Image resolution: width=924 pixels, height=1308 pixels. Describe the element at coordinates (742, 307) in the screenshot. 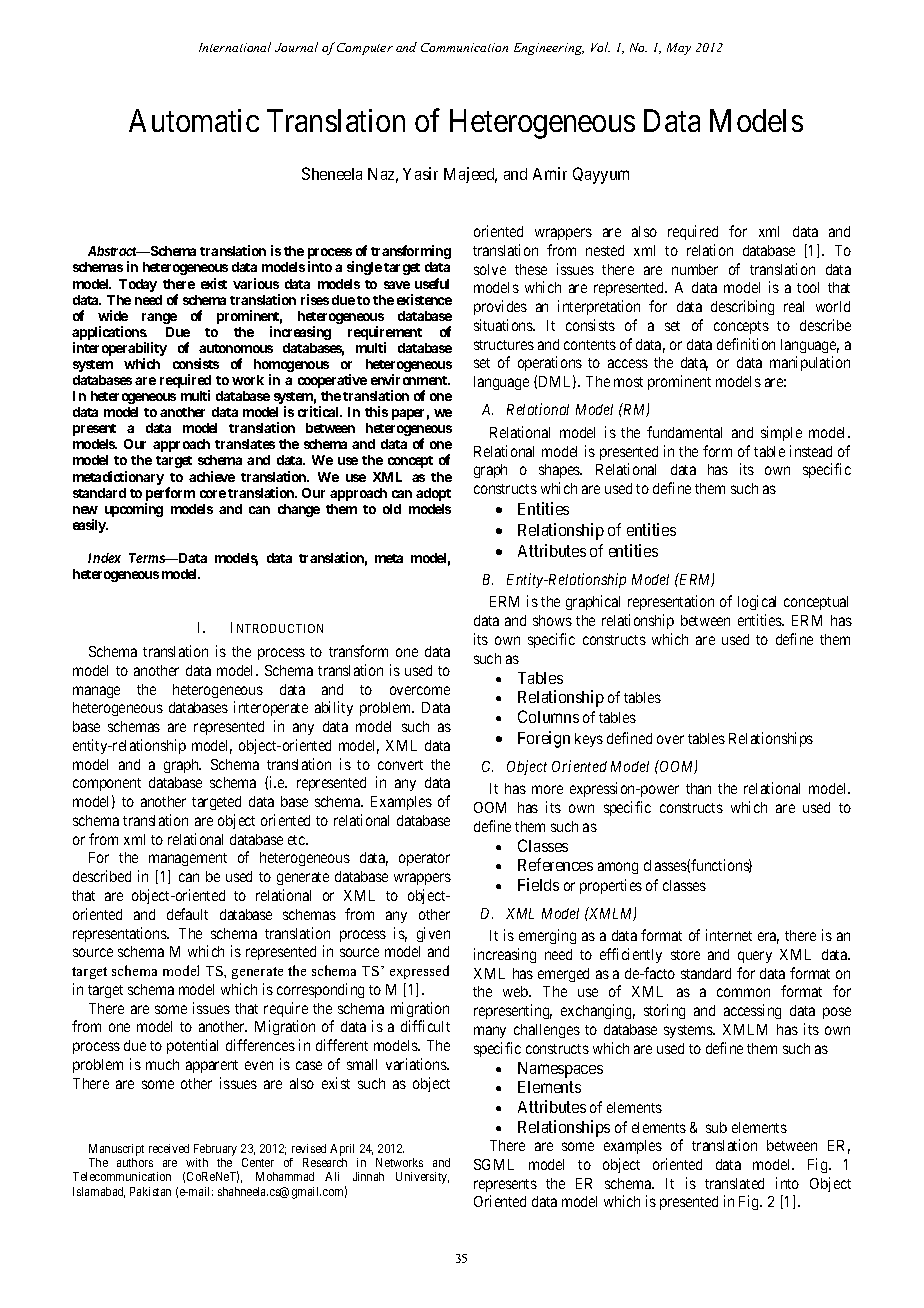

I see `describing` at that location.
